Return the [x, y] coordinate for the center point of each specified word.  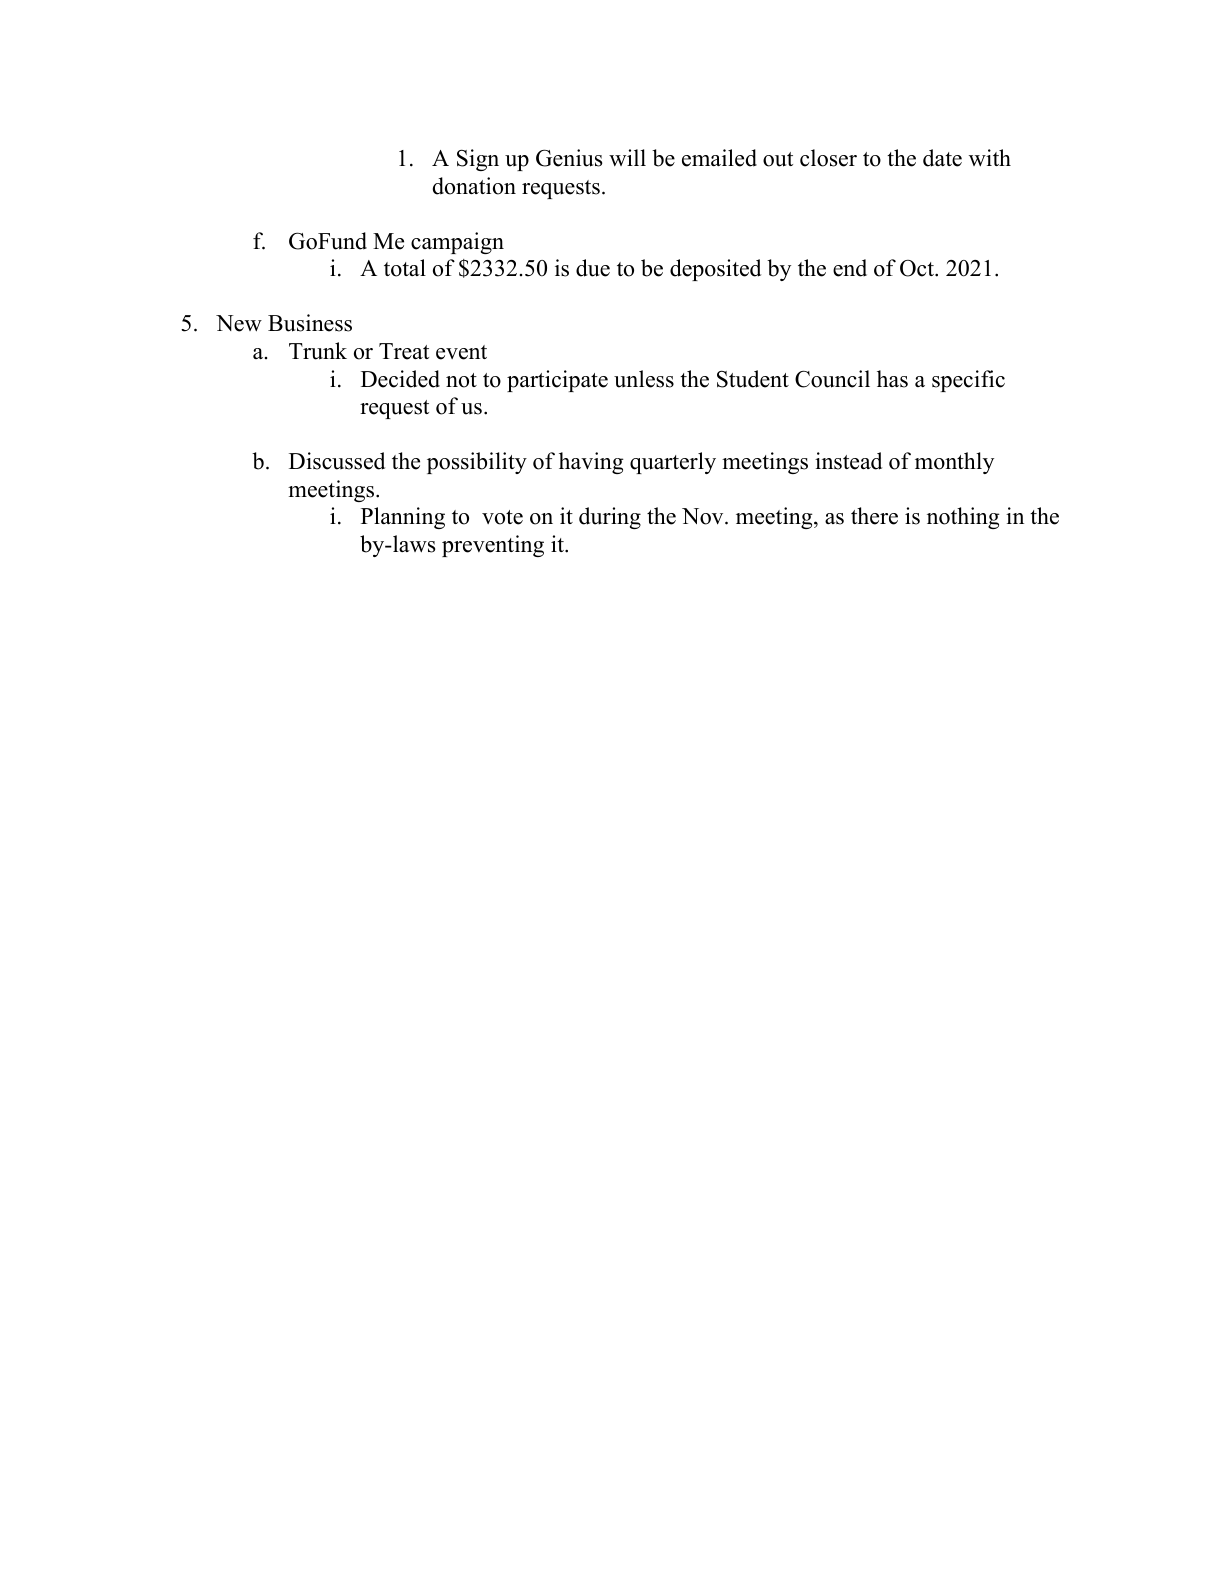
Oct [918, 268]
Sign [478, 160]
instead [848, 461]
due [593, 268]
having [591, 463]
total [405, 268]
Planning [403, 518]
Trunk [318, 351]
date [942, 158]
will [627, 157]
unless [644, 379]
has [892, 379]
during [610, 518]
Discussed [337, 461]
